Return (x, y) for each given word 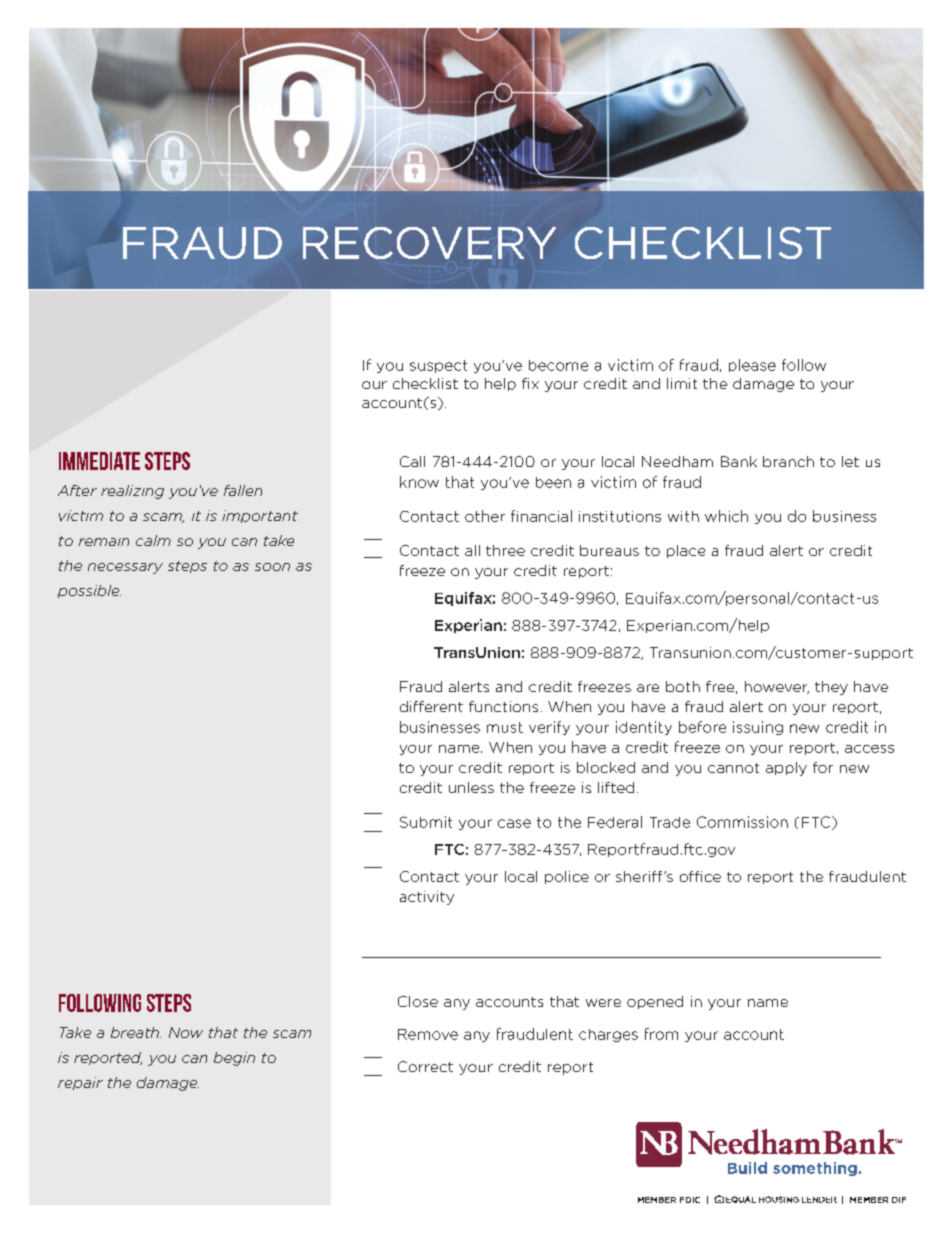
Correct (425, 1066)
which (726, 516)
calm (153, 540)
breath (136, 1032)
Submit (426, 822)
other (485, 516)
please (752, 365)
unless (471, 787)
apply (786, 769)
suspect (438, 366)
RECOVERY (429, 243)
